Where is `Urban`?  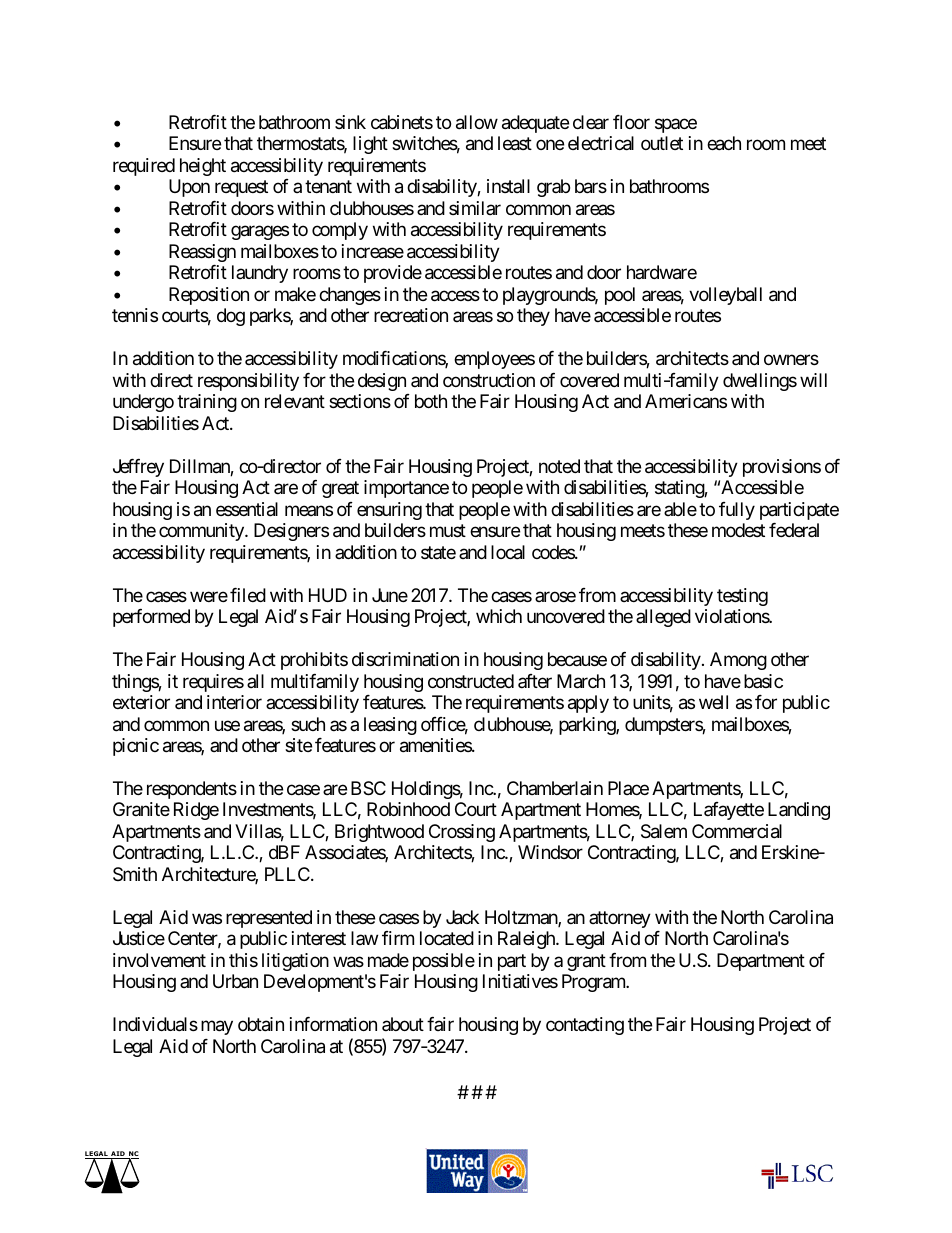 Urban is located at coordinates (235, 981).
